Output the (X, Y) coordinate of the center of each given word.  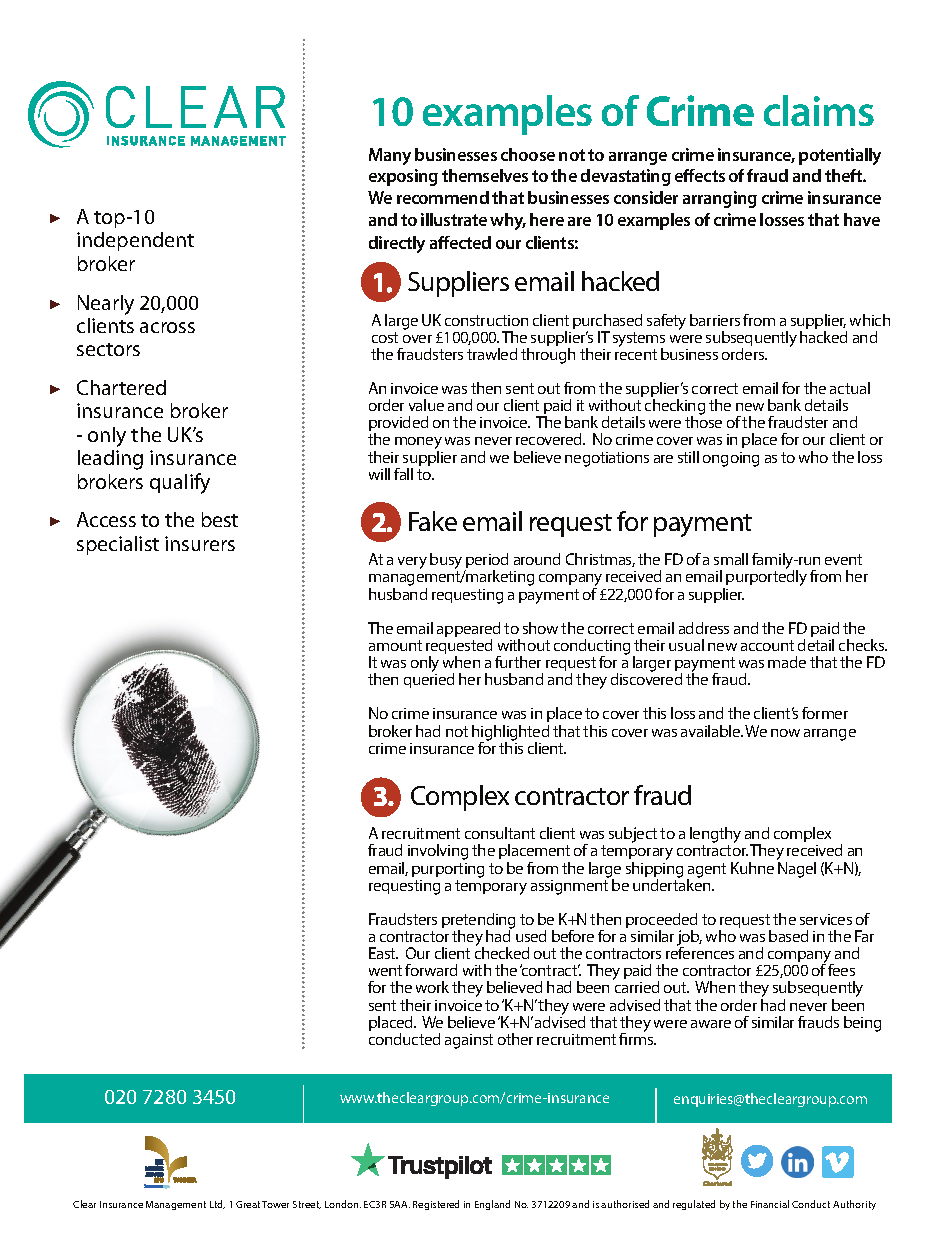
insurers (200, 543)
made (787, 662)
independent (135, 241)
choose (528, 154)
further (518, 662)
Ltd (217, 1204)
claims (819, 110)
